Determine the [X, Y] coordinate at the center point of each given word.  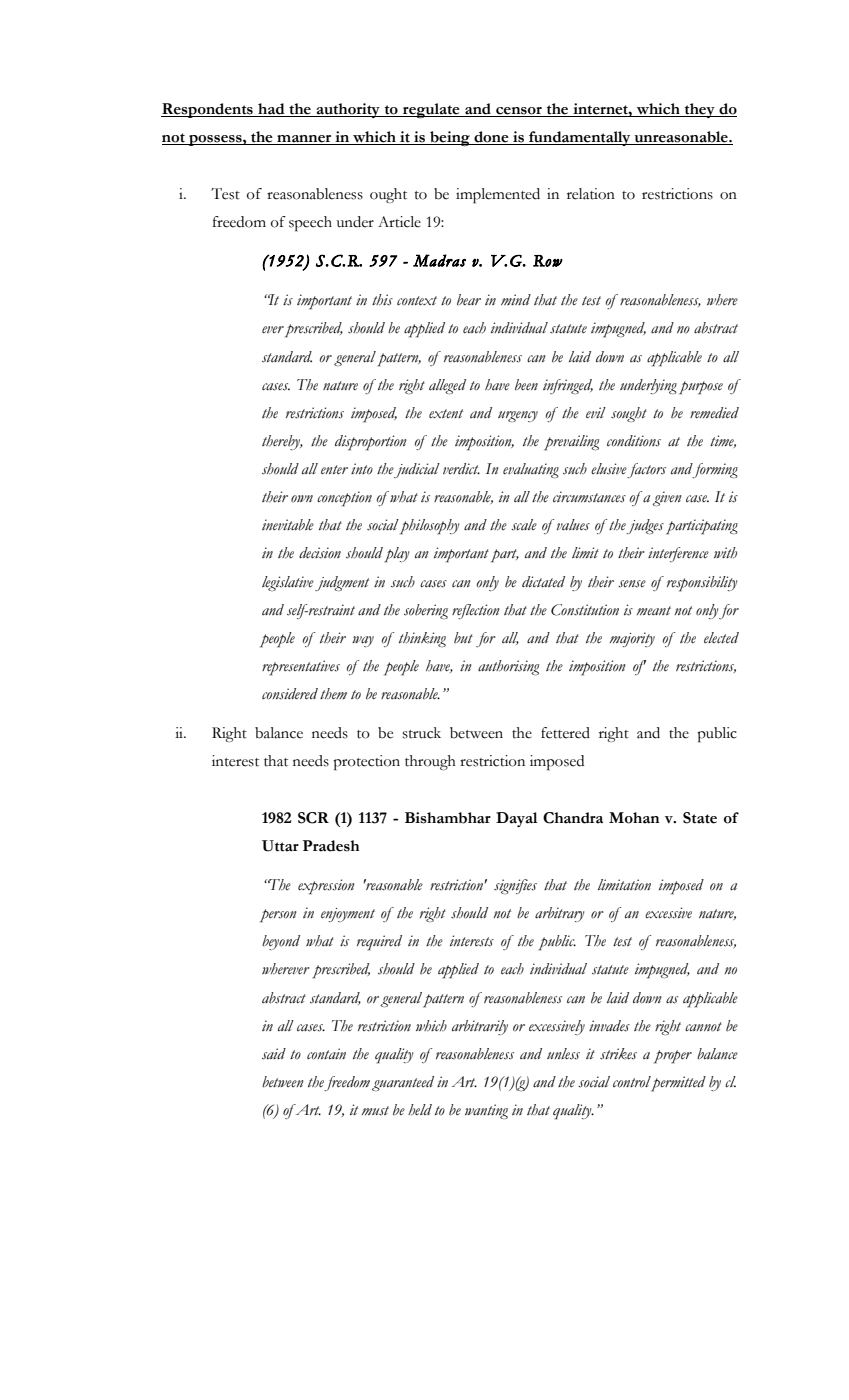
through [430, 762]
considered [290, 694]
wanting [486, 1111]
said [274, 1054]
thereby [282, 442]
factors [646, 470]
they [700, 110]
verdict [461, 468]
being [450, 138]
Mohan [634, 818]
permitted [678, 1084]
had [271, 110]
